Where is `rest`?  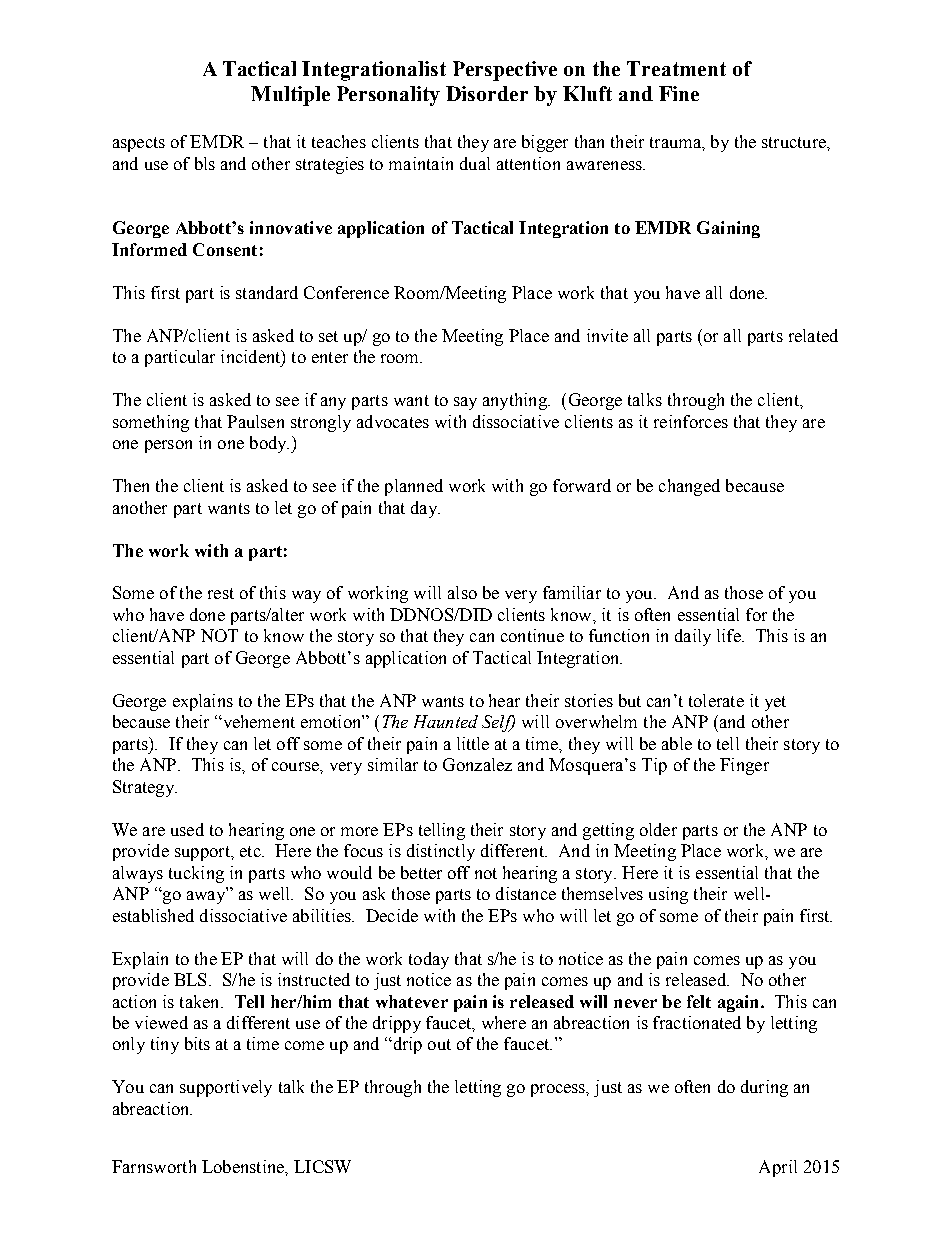
rest is located at coordinates (221, 593).
